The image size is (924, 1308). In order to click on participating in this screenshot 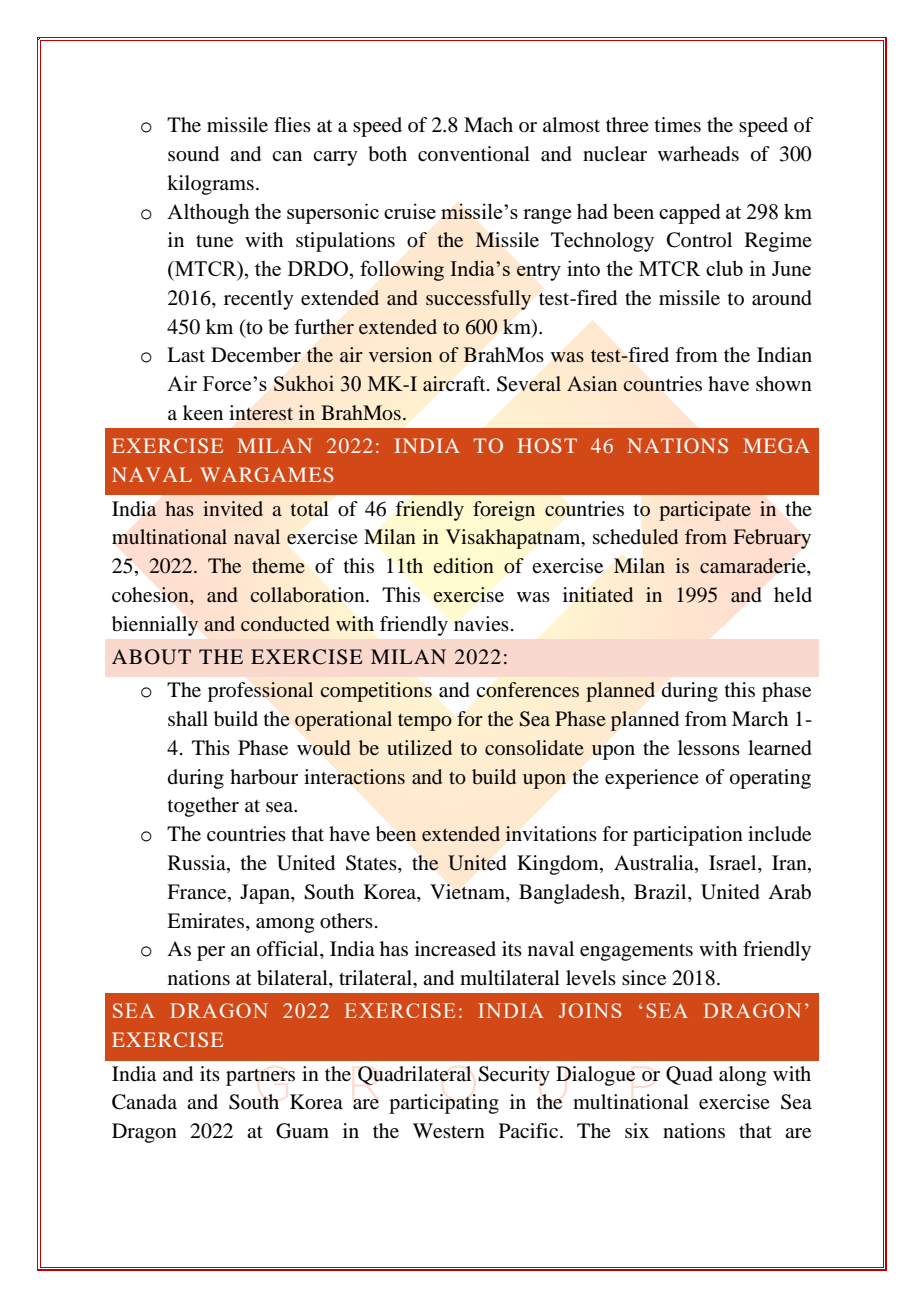, I will do `click(444, 1104)`.
